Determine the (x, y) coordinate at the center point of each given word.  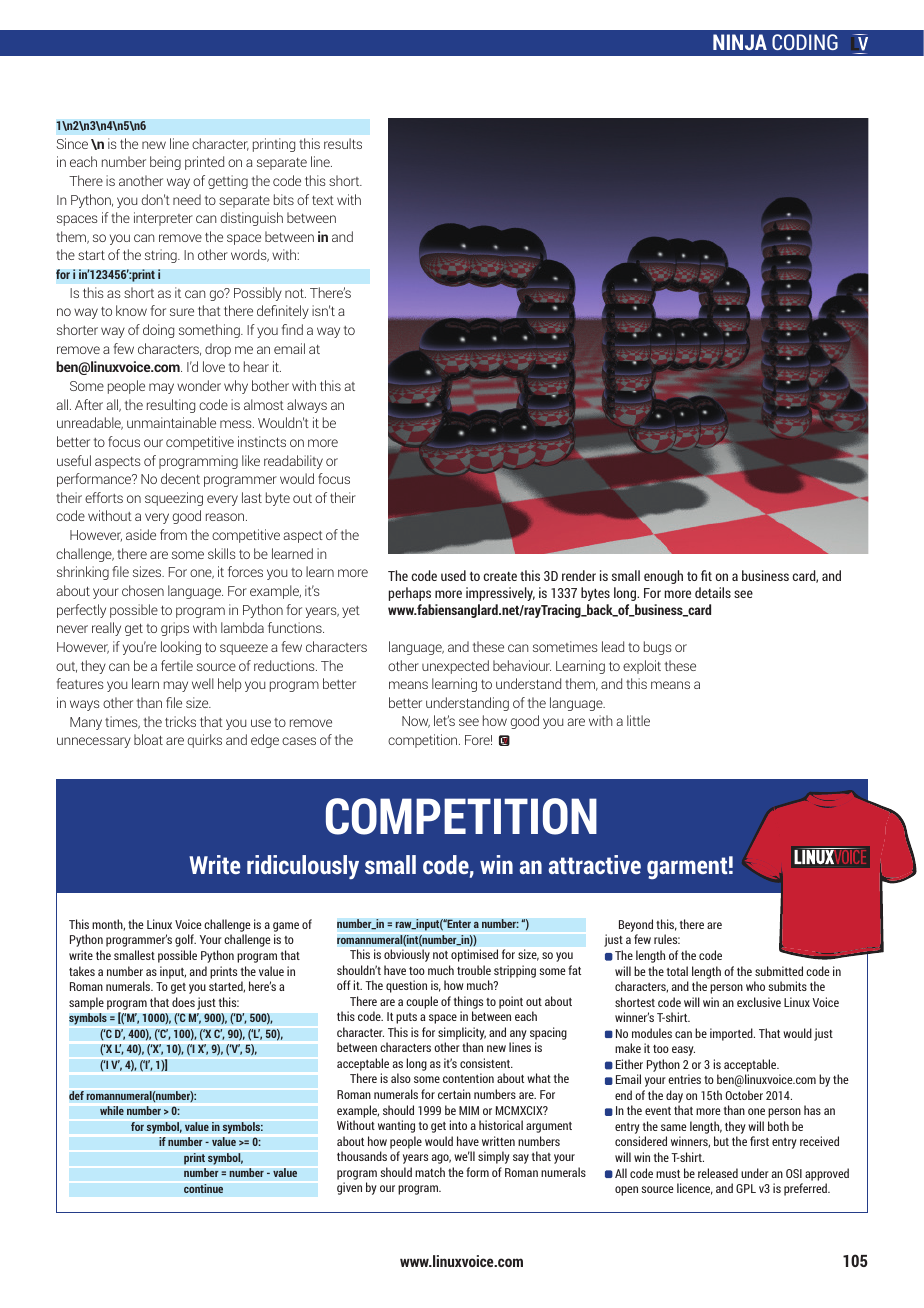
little (638, 720)
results (343, 143)
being (165, 163)
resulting (171, 406)
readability (293, 462)
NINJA (740, 42)
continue (203, 1188)
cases (299, 741)
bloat (148, 739)
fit (706, 575)
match (430, 1172)
